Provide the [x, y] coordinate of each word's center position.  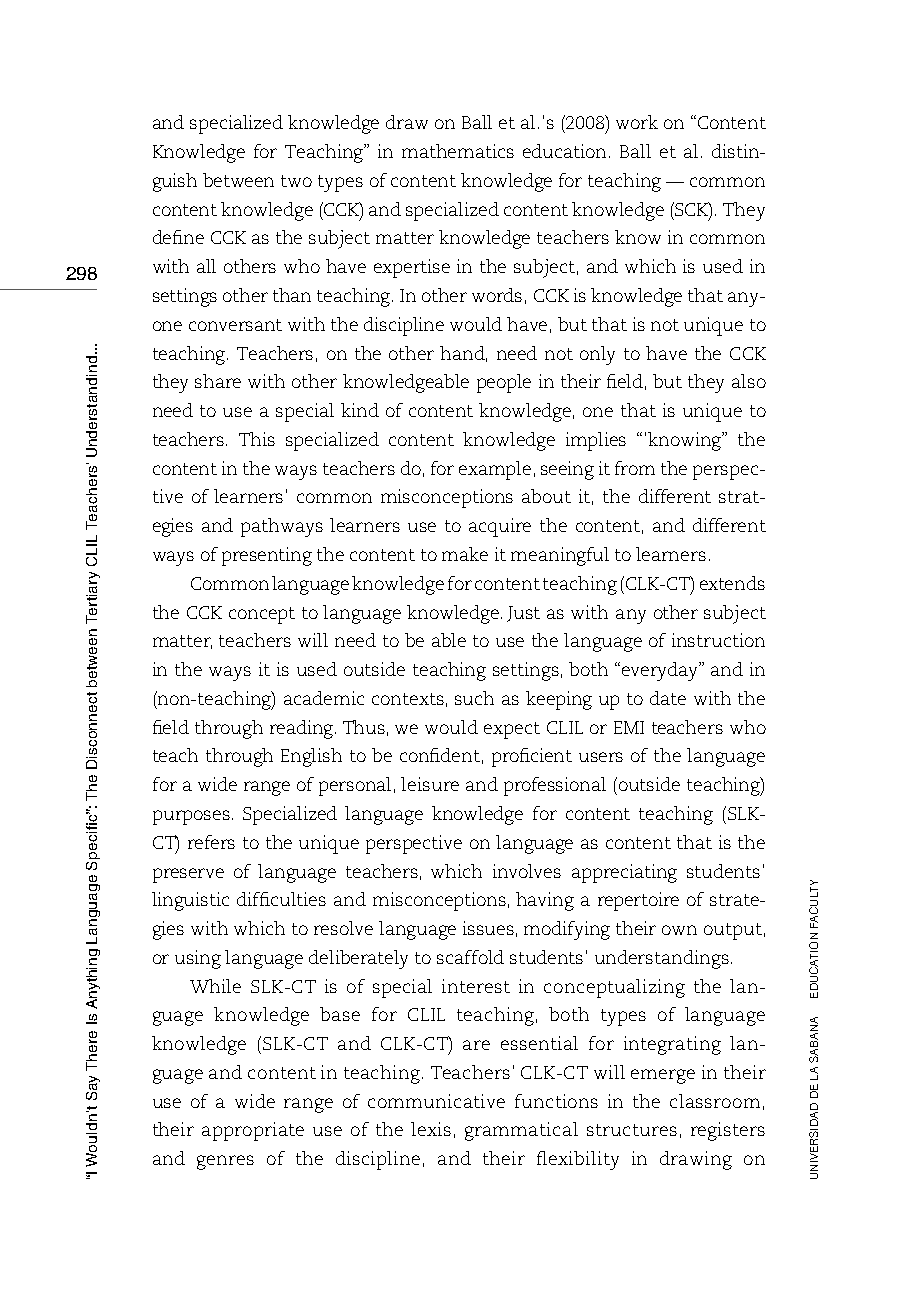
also [749, 381]
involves [527, 871]
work [637, 122]
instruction [718, 640]
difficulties [281, 899]
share [218, 381]
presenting [267, 556]
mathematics [458, 151]
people [504, 383]
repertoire [638, 901]
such [474, 698]
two [296, 181]
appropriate [253, 1131]
